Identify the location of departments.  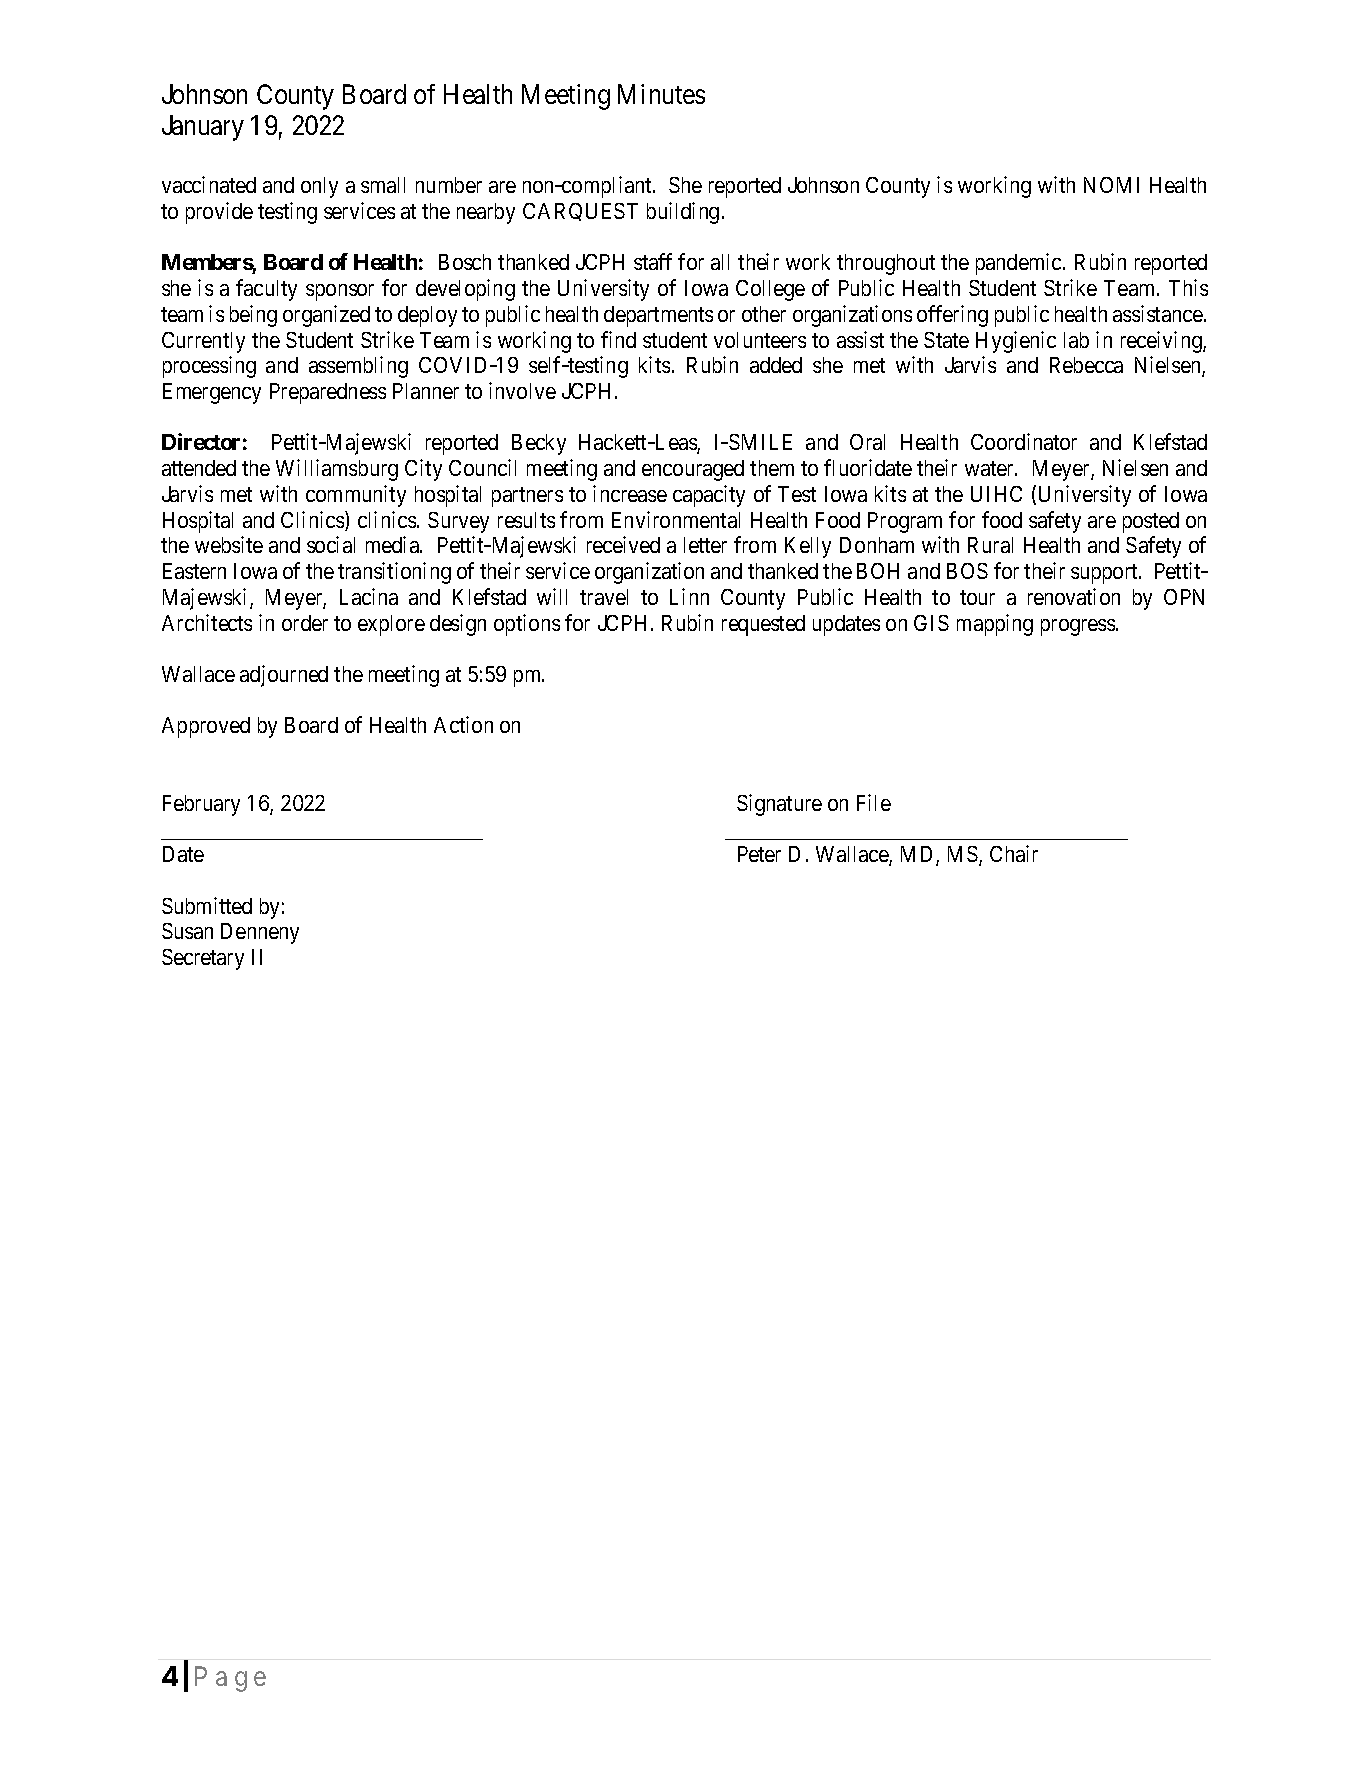
(658, 316).
